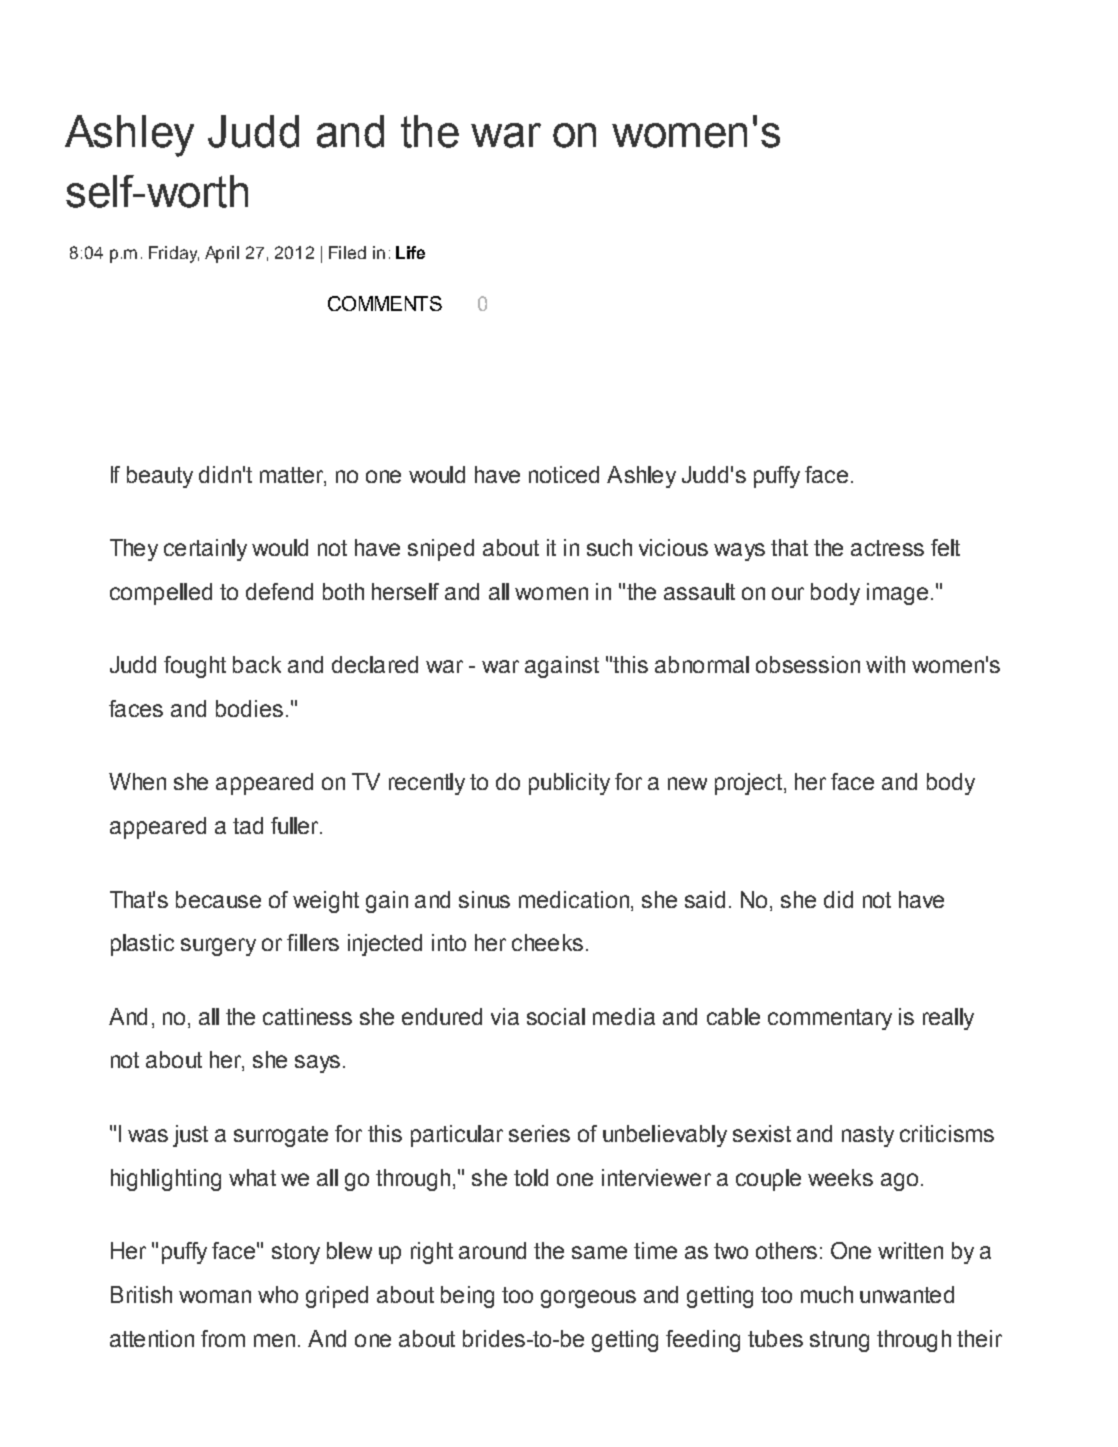 The image size is (1118, 1447). I want to click on April, so click(222, 254).
